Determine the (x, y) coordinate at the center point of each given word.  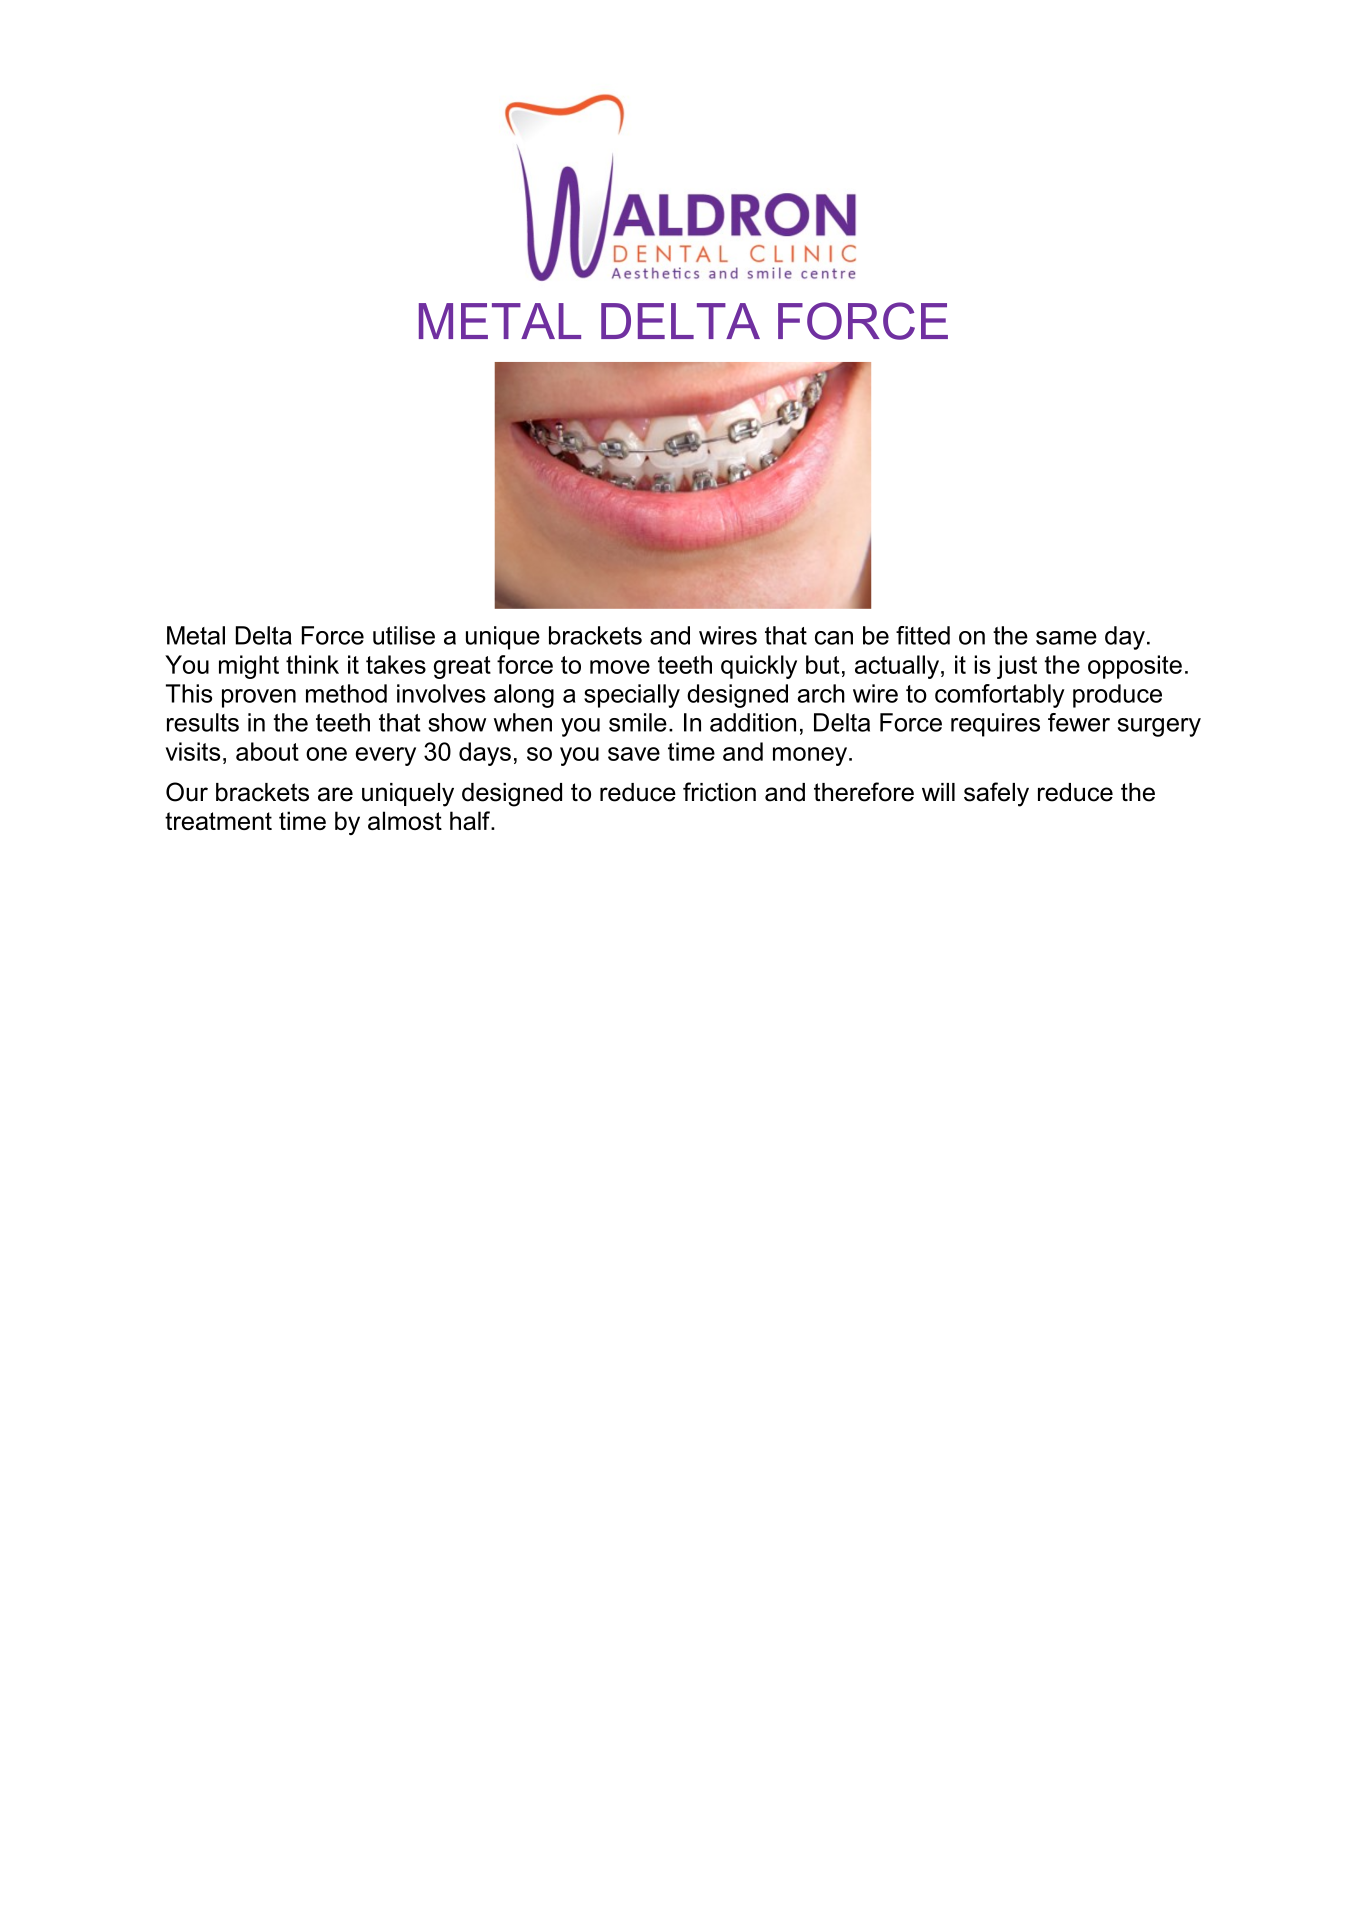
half (471, 820)
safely (996, 794)
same (1066, 638)
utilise (404, 635)
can (834, 638)
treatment (218, 821)
